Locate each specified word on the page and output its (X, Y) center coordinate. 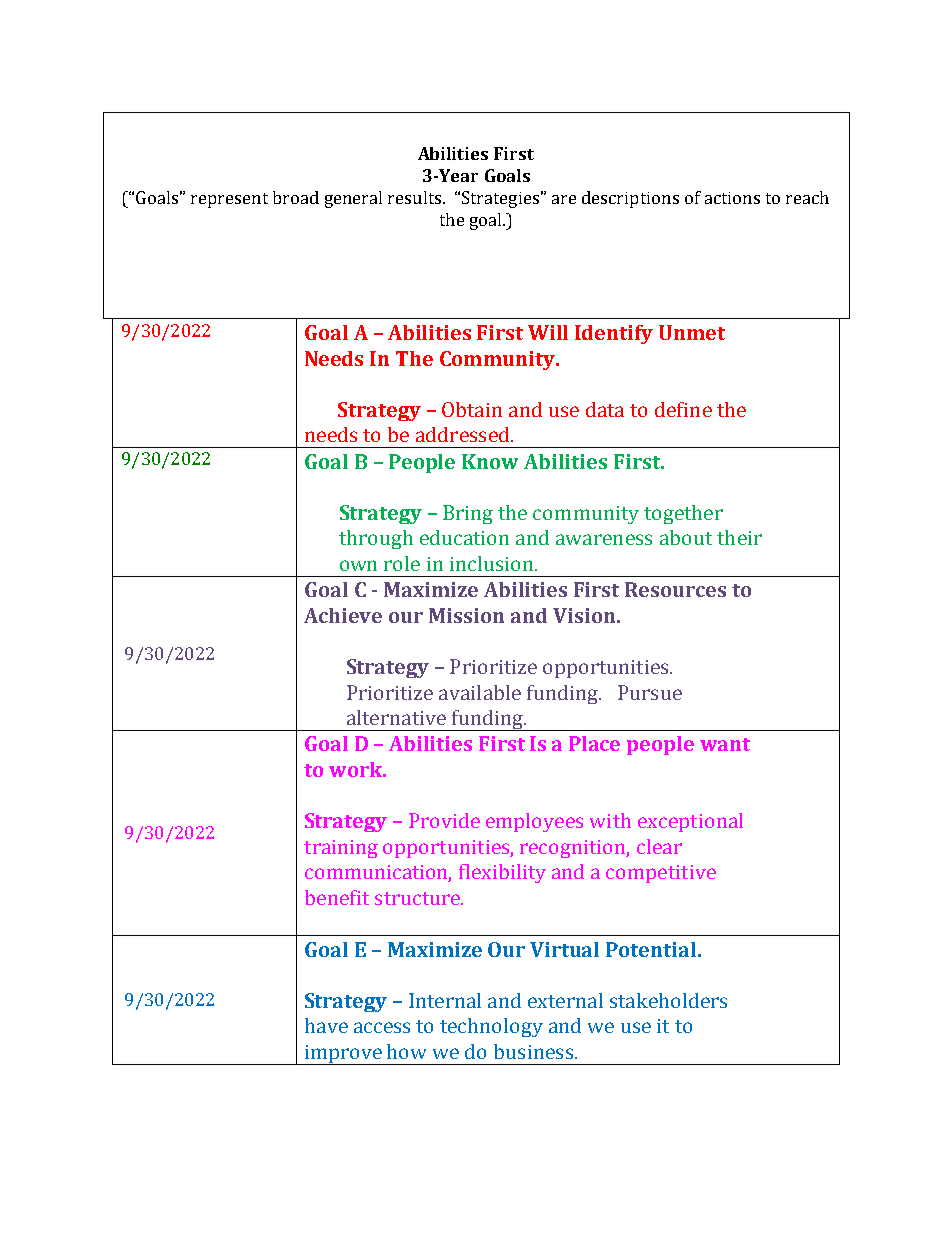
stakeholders (668, 1000)
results (414, 197)
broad (296, 197)
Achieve (343, 615)
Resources (675, 589)
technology (491, 1027)
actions (732, 198)
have (326, 1025)
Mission (466, 615)
